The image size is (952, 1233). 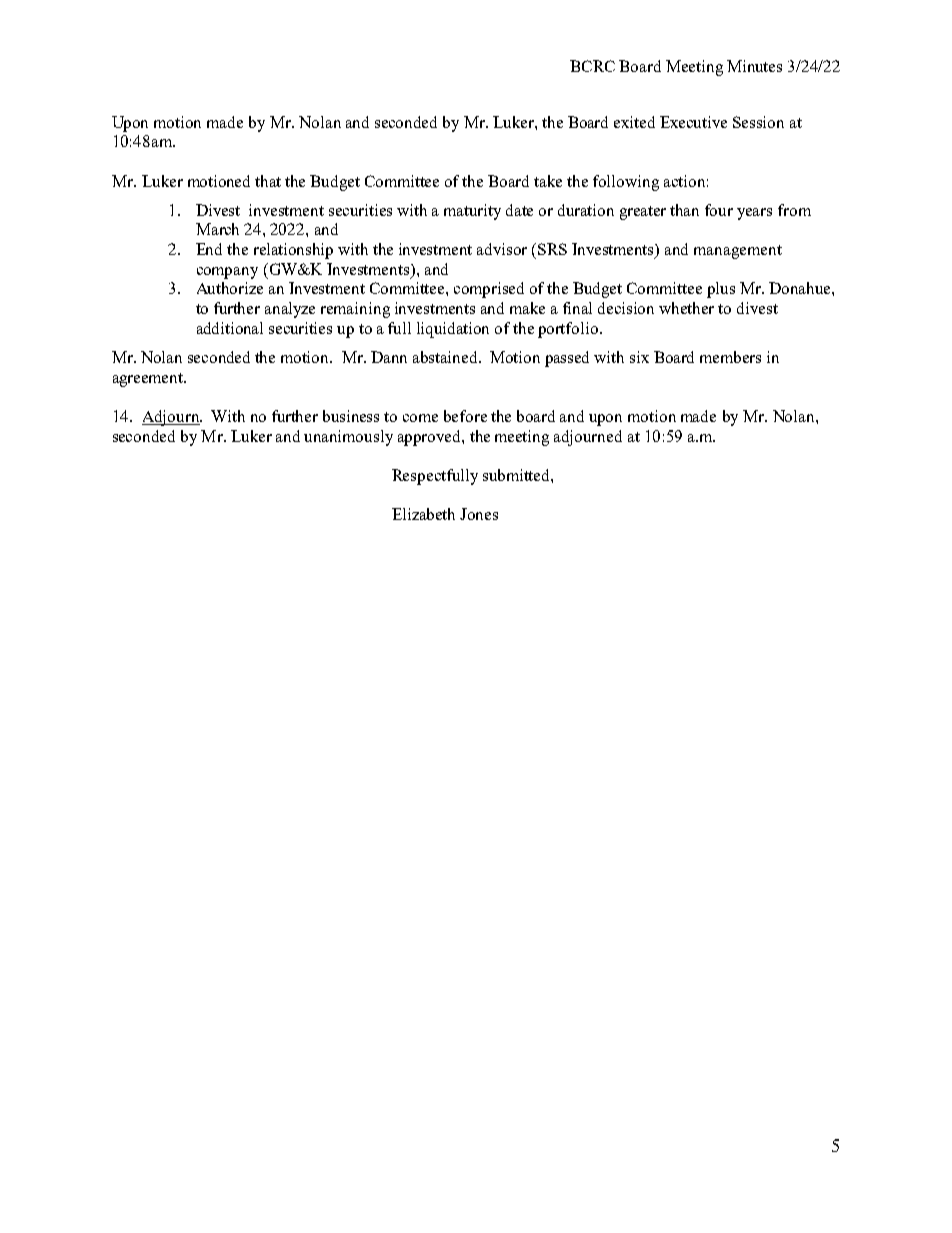 What do you see at coordinates (730, 357) in the document?
I see `members` at bounding box center [730, 357].
